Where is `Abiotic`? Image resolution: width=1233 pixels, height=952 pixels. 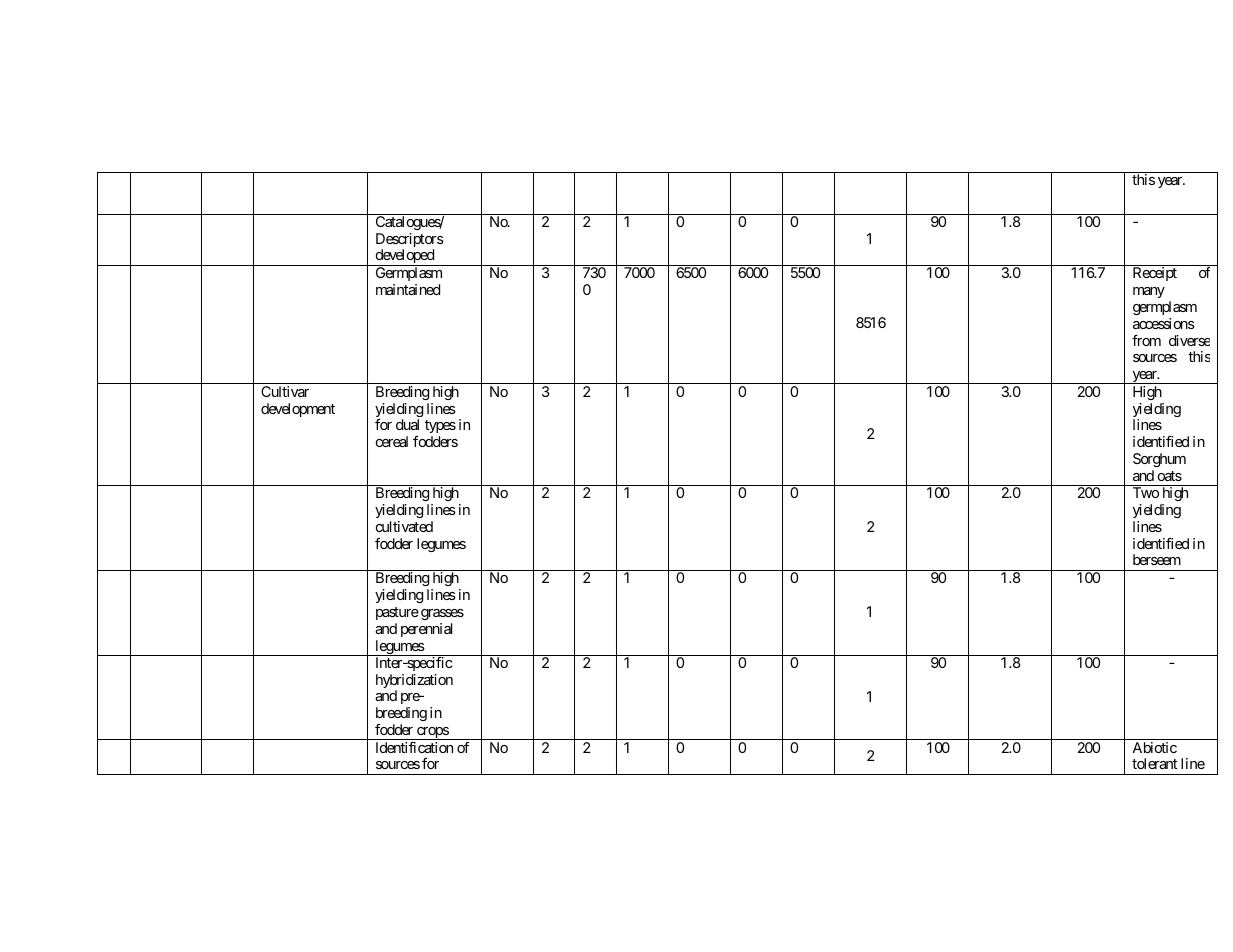
Abiotic is located at coordinates (1155, 747).
